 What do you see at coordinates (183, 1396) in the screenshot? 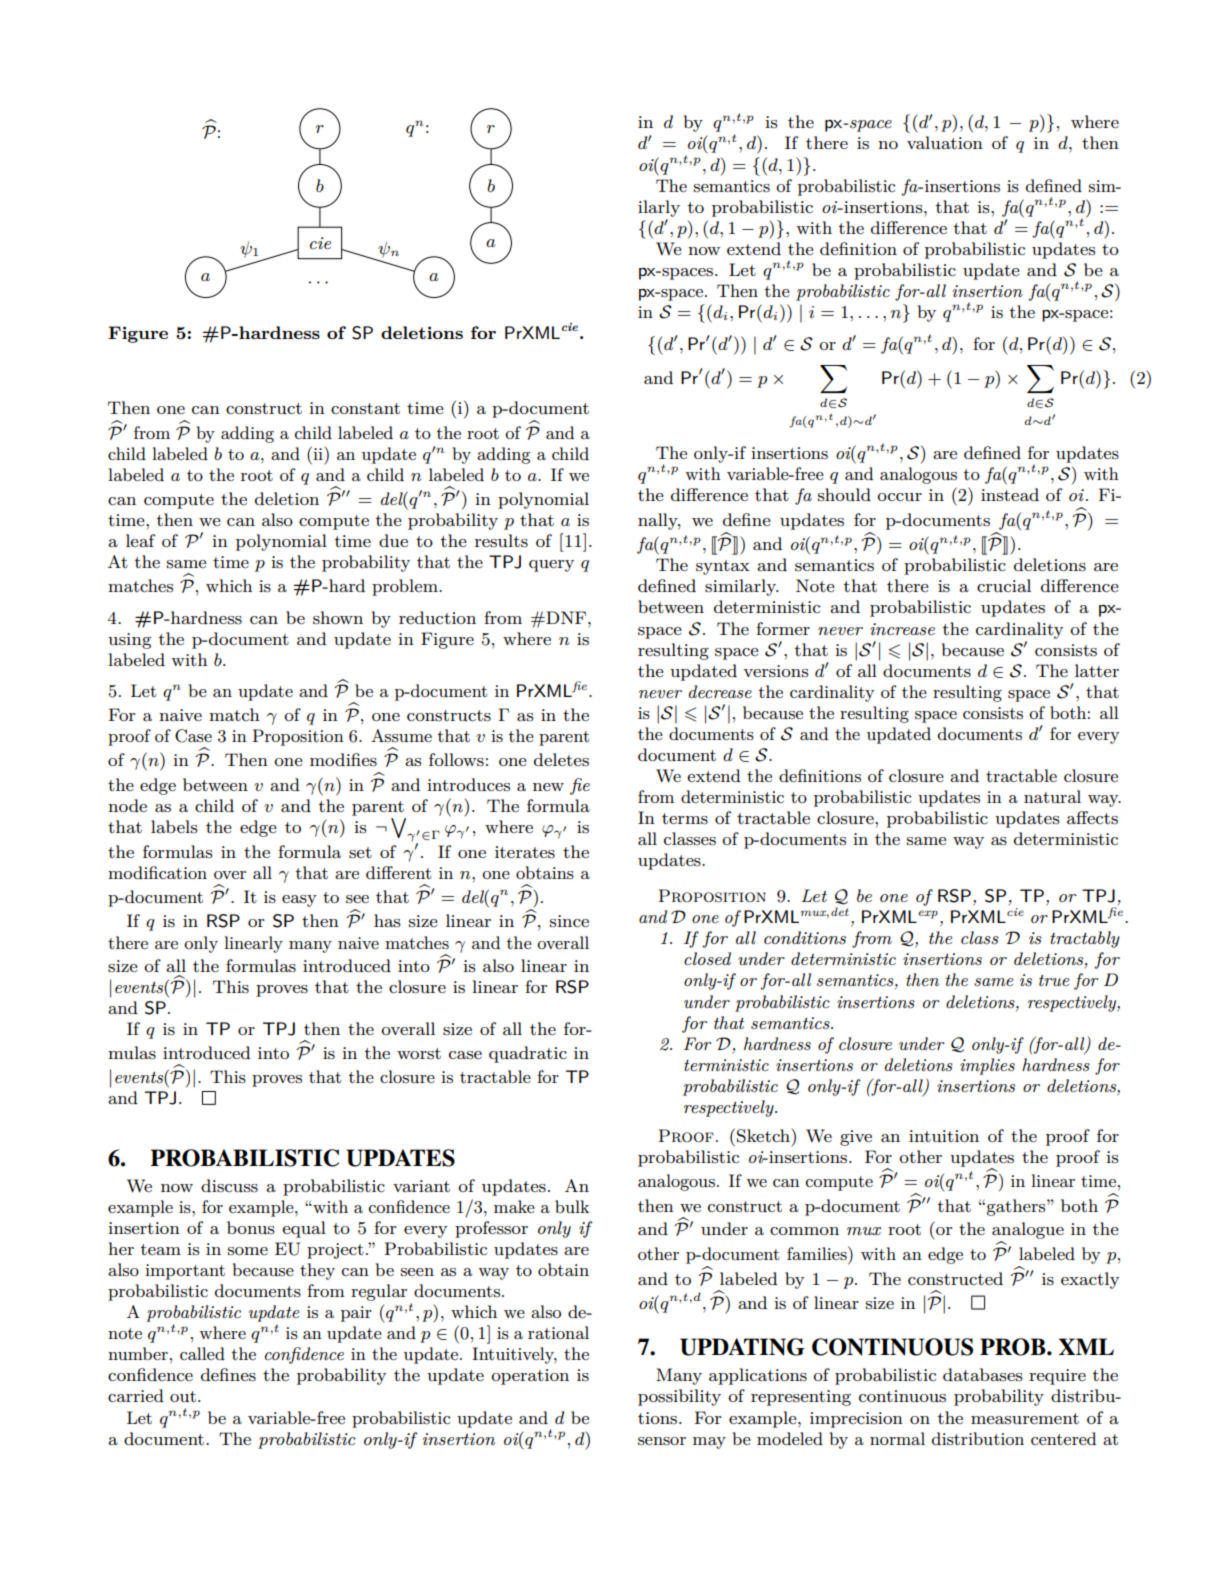
I see `out` at bounding box center [183, 1396].
